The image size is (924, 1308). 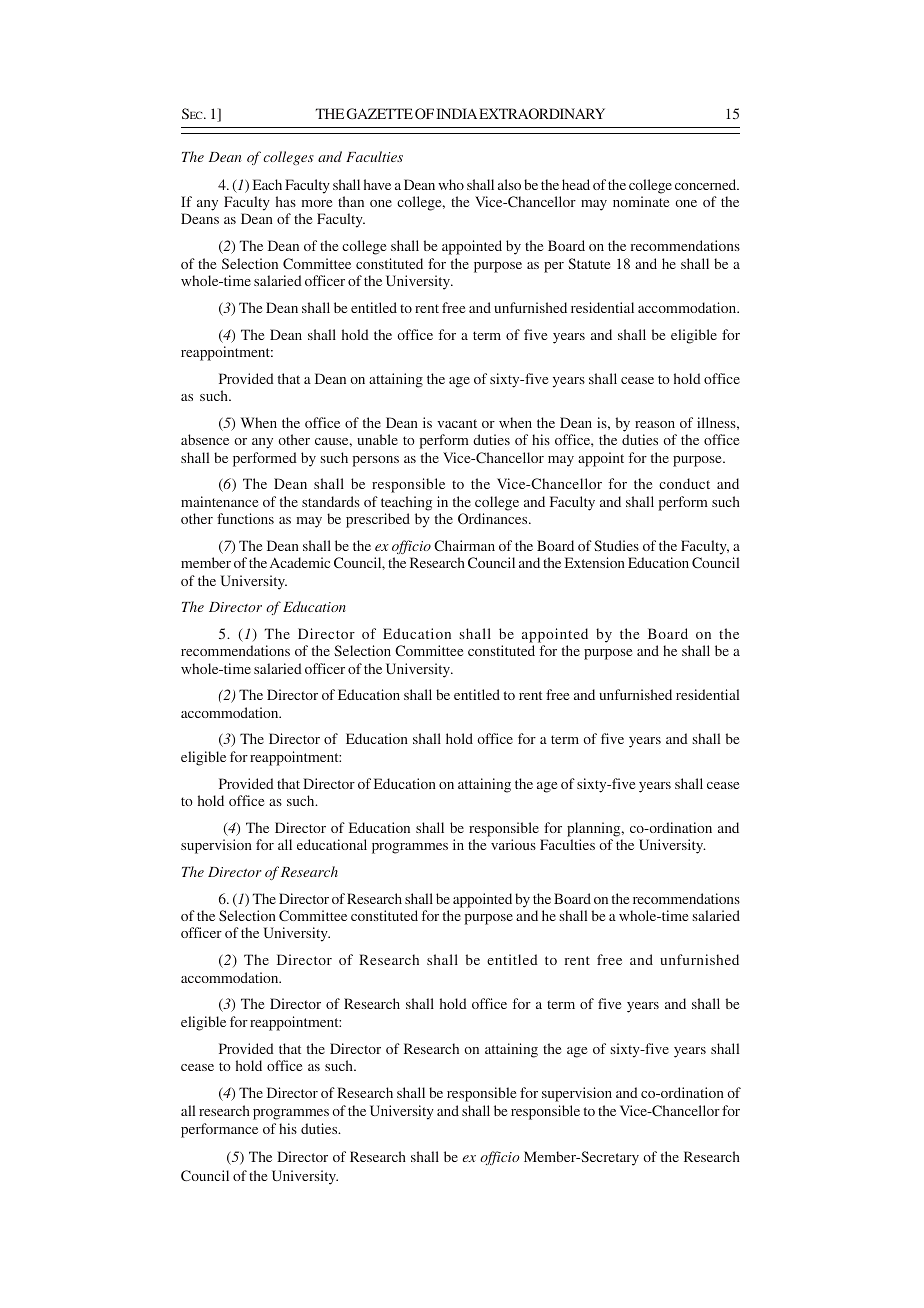 I want to click on absence, so click(x=205, y=439).
